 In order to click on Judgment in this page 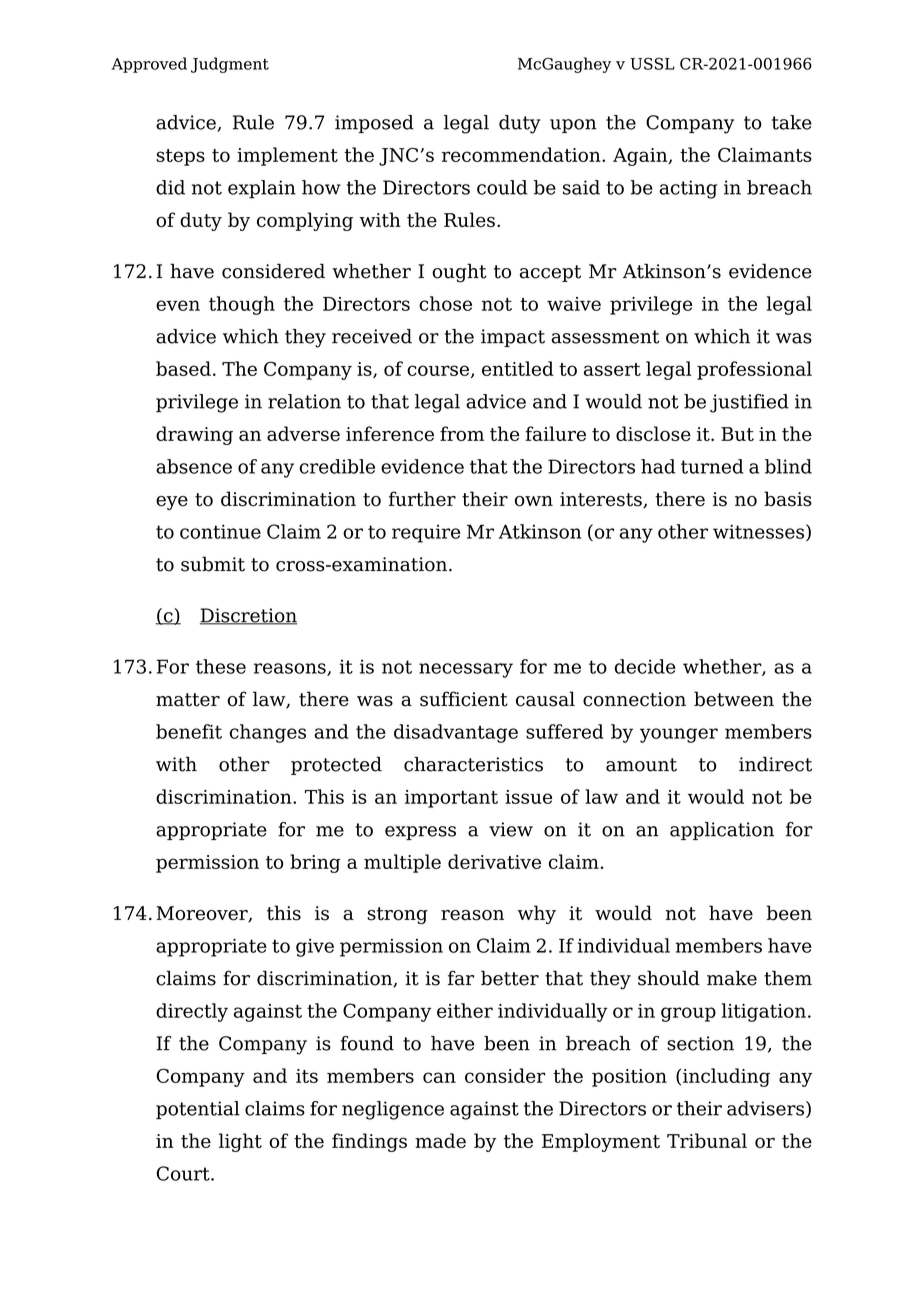, I will do `click(230, 65)`.
